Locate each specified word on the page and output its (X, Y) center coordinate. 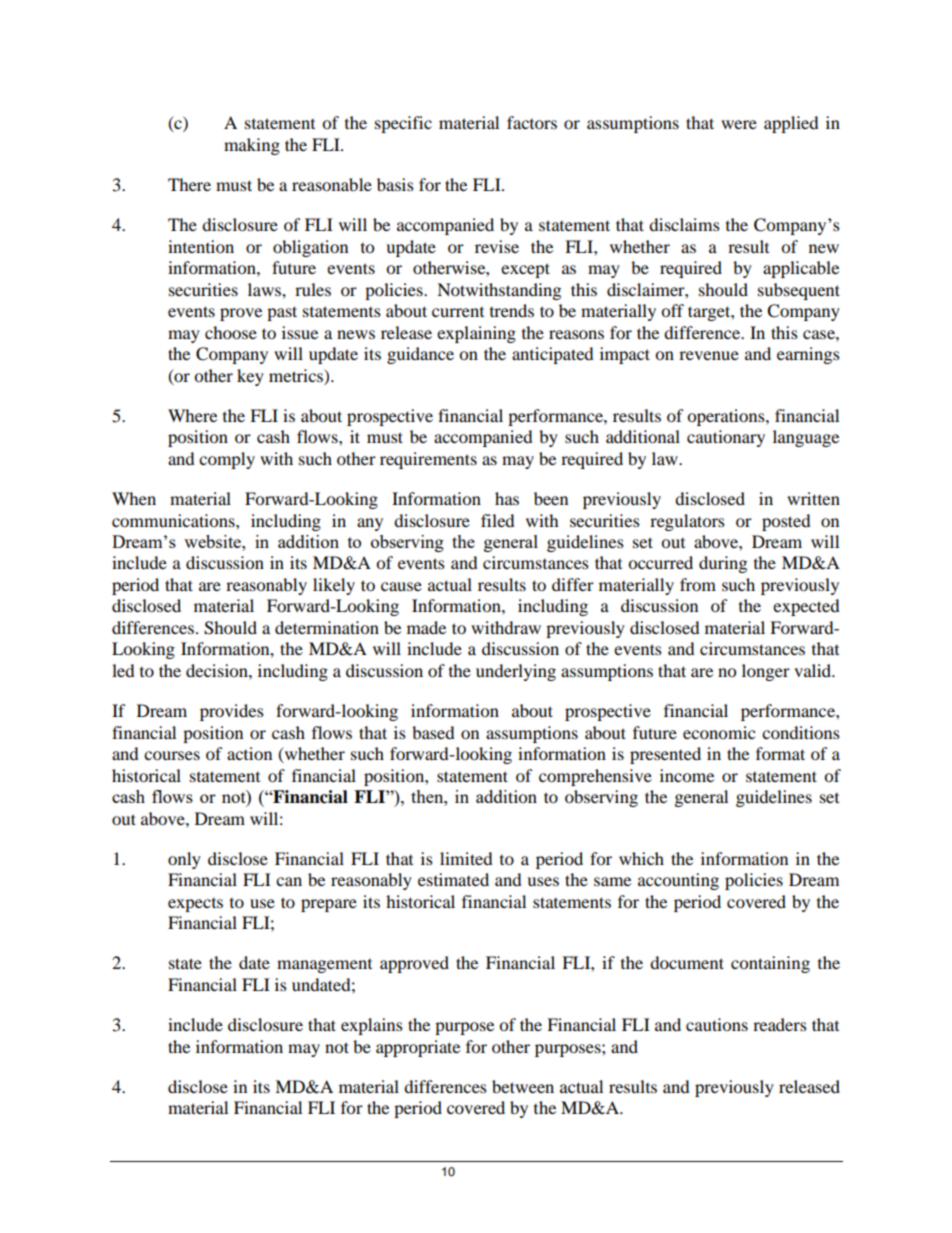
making (252, 146)
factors (532, 122)
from (698, 584)
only (184, 860)
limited (466, 858)
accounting (678, 881)
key (250, 377)
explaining (476, 334)
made (426, 627)
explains (372, 1026)
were (739, 124)
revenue (709, 355)
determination (327, 627)
